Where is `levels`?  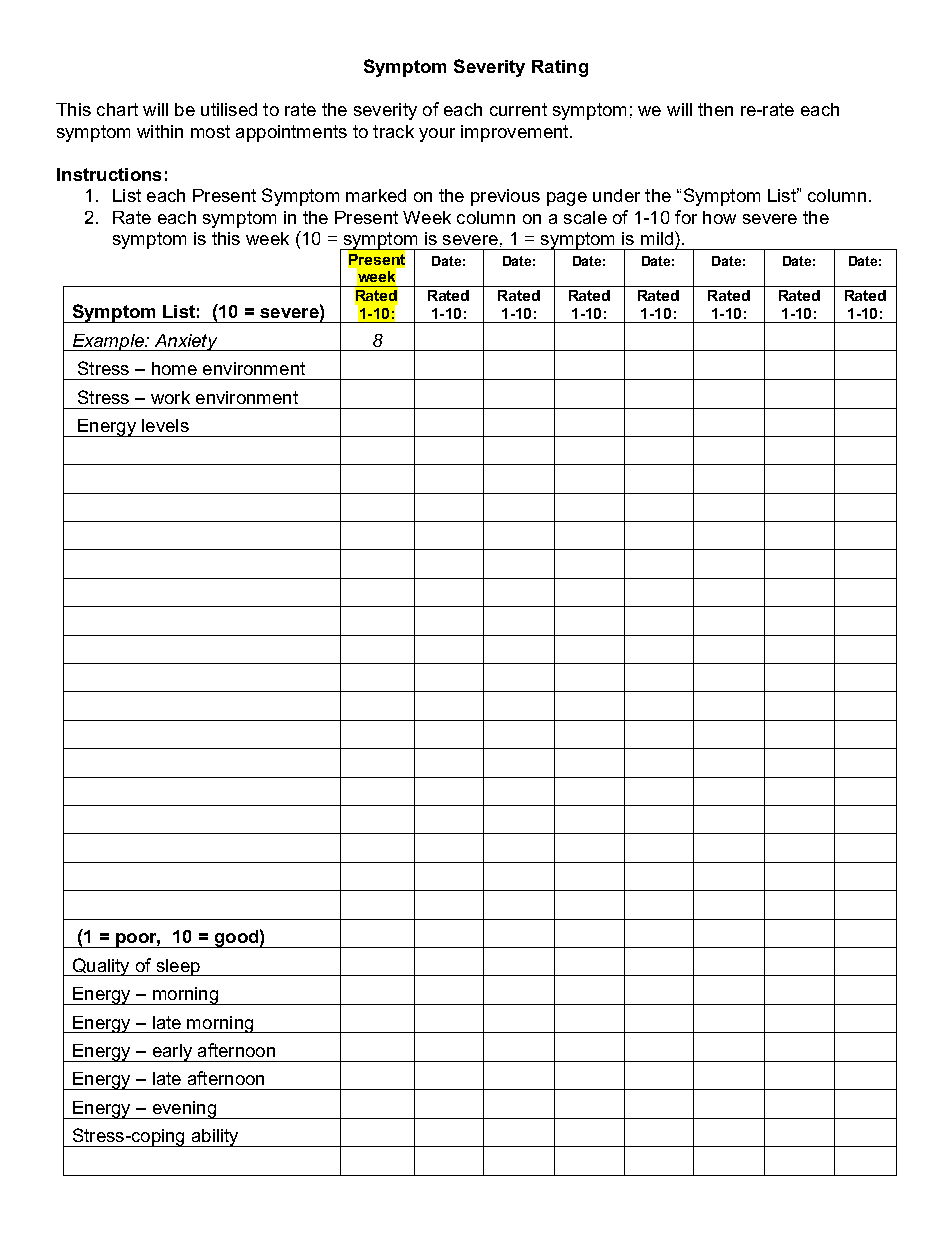 levels is located at coordinates (165, 425).
